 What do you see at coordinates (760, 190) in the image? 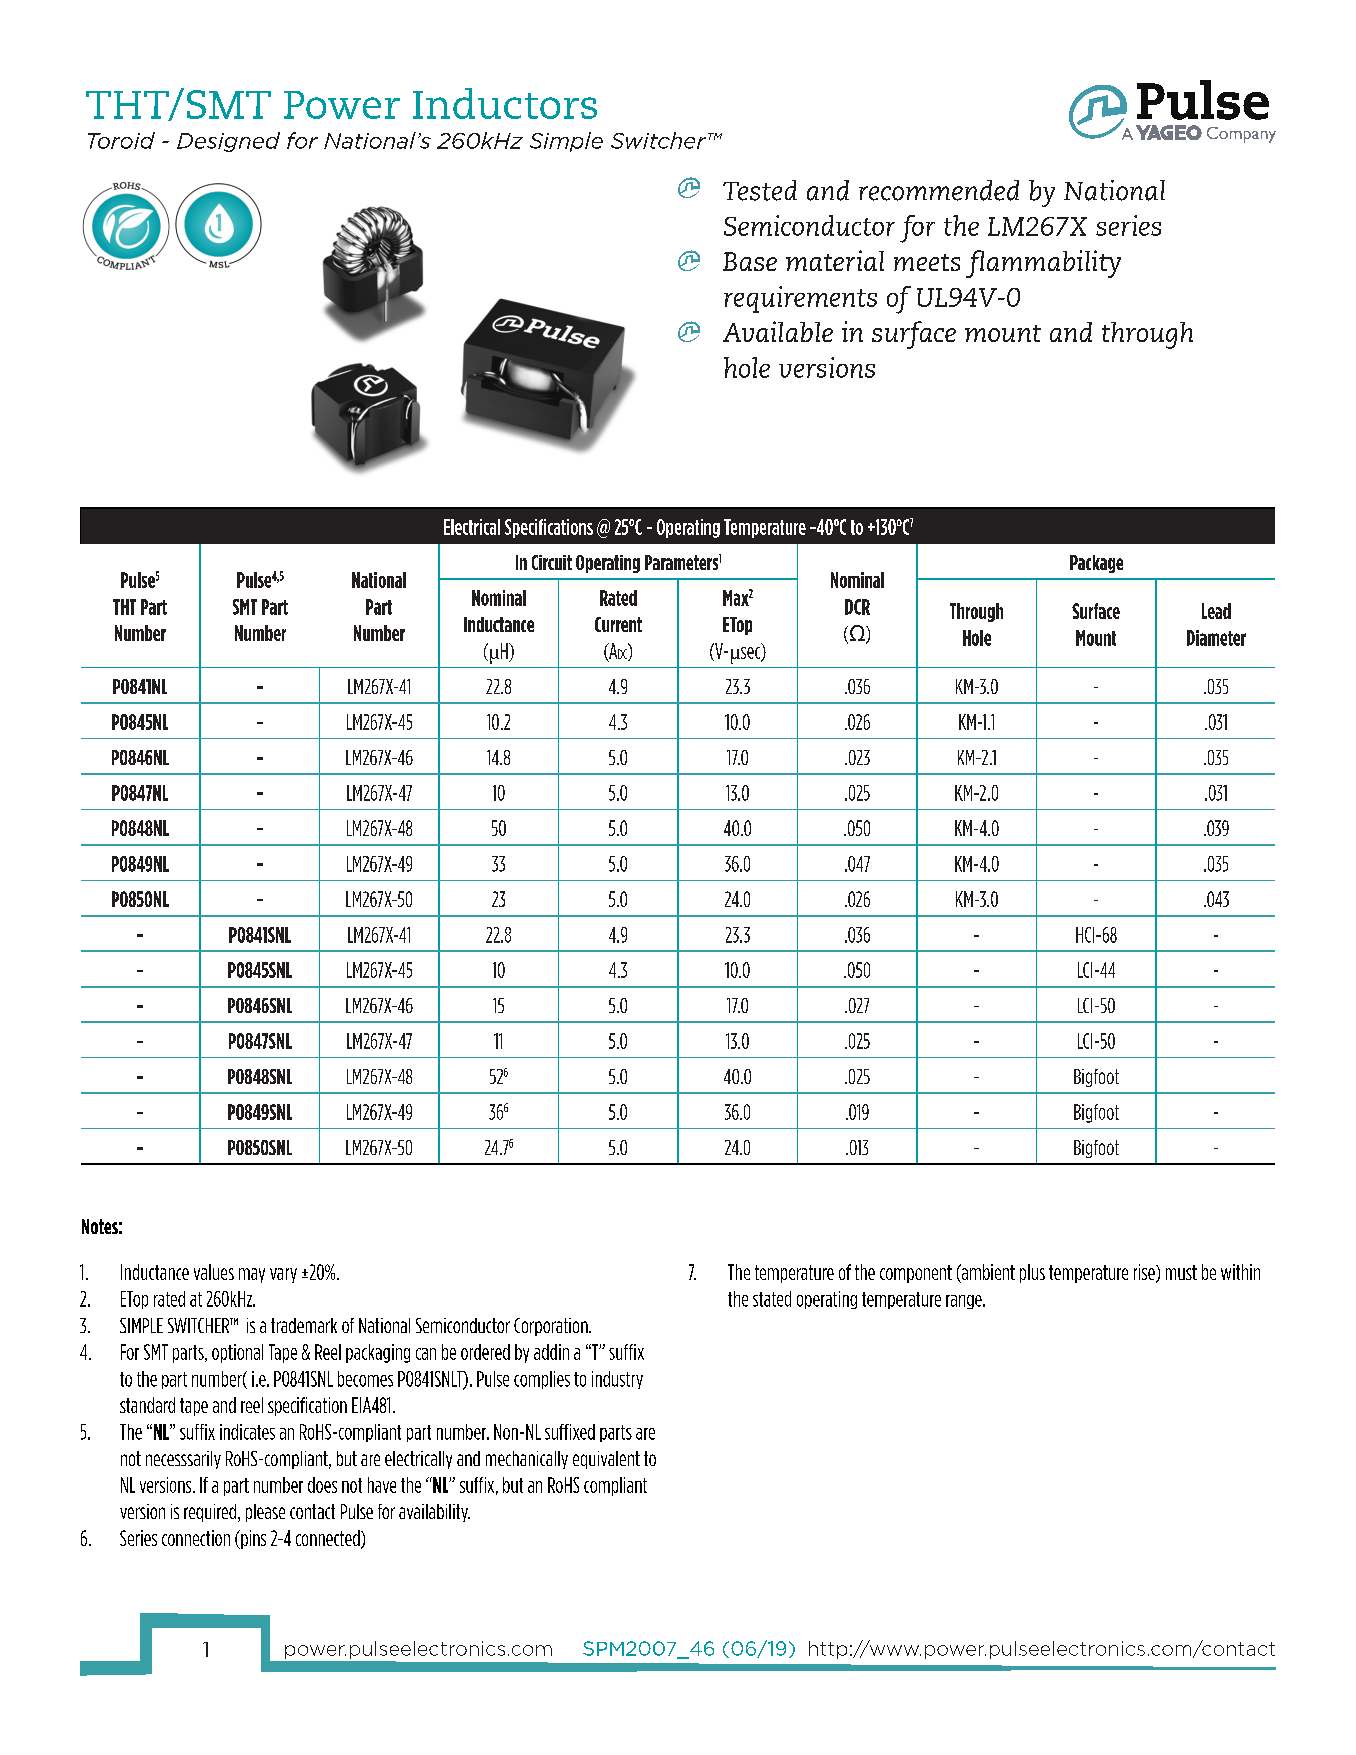
I see `Tested` at bounding box center [760, 190].
